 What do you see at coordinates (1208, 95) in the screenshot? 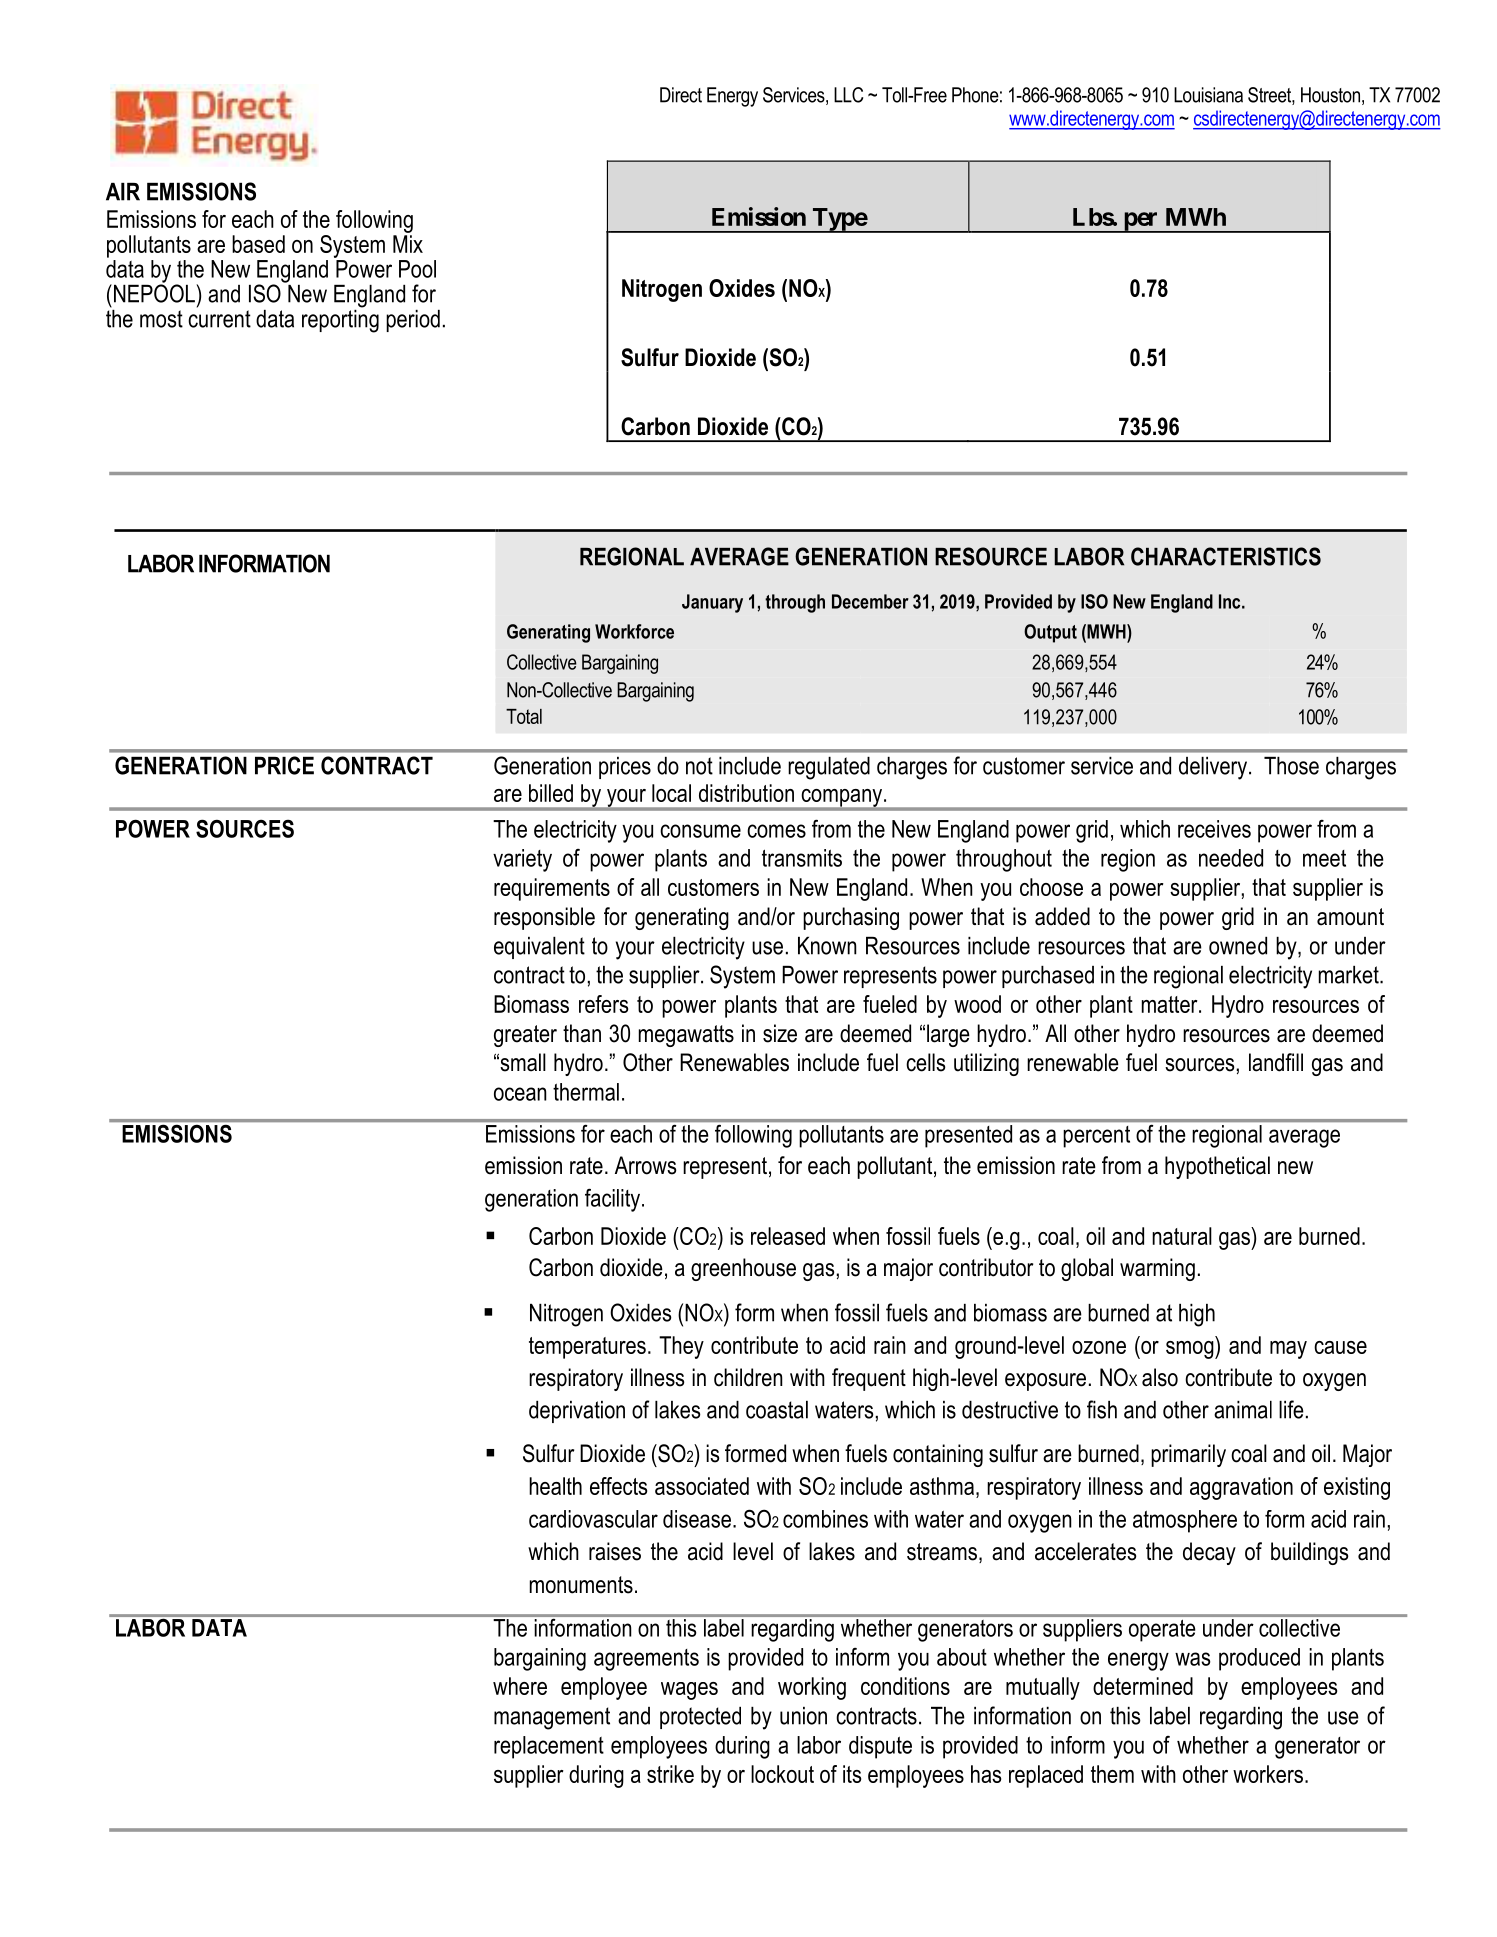
I see `Louisiana` at bounding box center [1208, 95].
